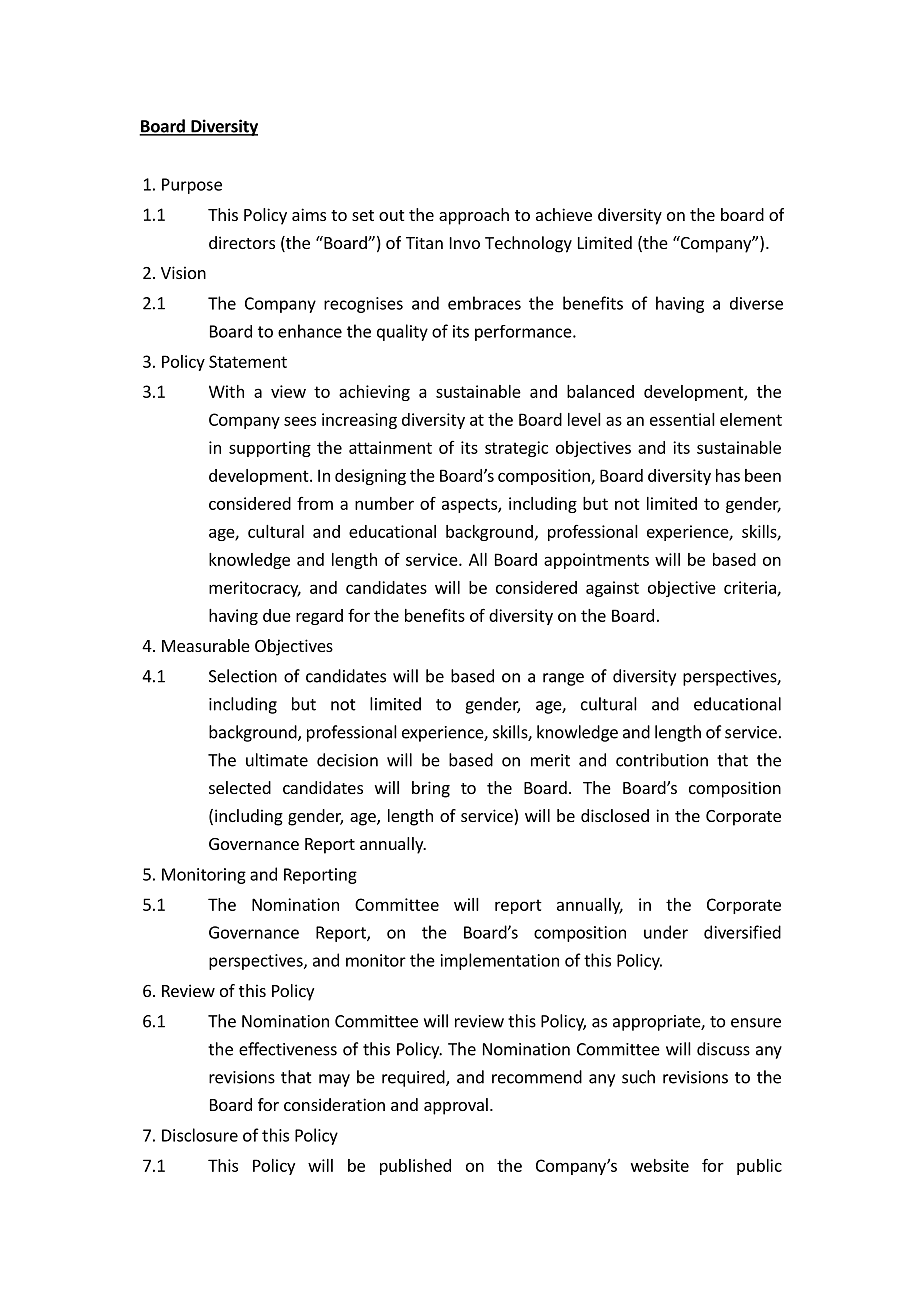 The image size is (924, 1308). I want to click on Disclosure, so click(200, 1135).
